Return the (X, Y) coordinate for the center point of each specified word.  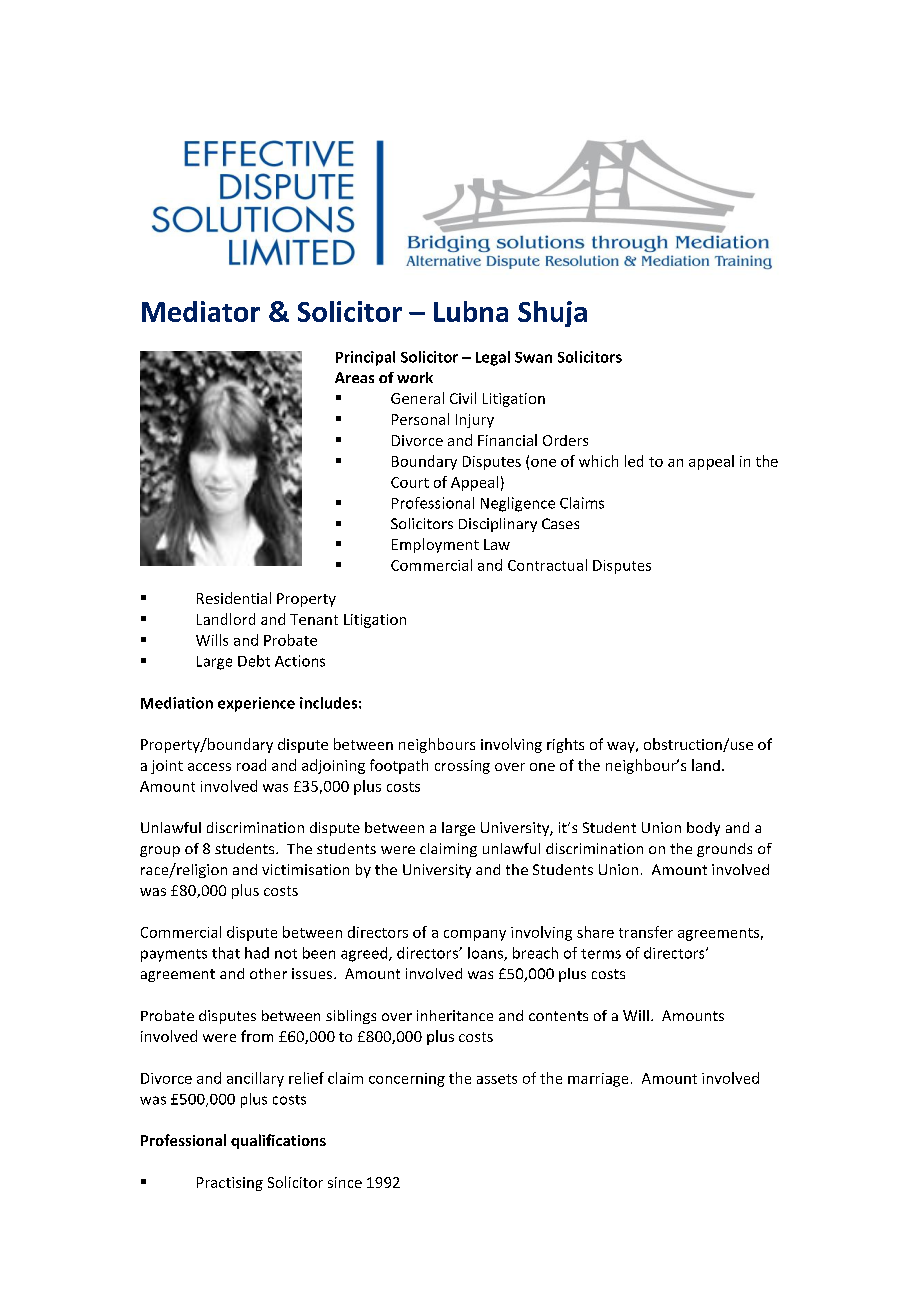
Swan (533, 357)
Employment (435, 545)
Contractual (547, 565)
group (160, 851)
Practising (230, 1184)
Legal (493, 358)
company (475, 935)
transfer (646, 932)
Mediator (201, 311)
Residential (234, 598)
